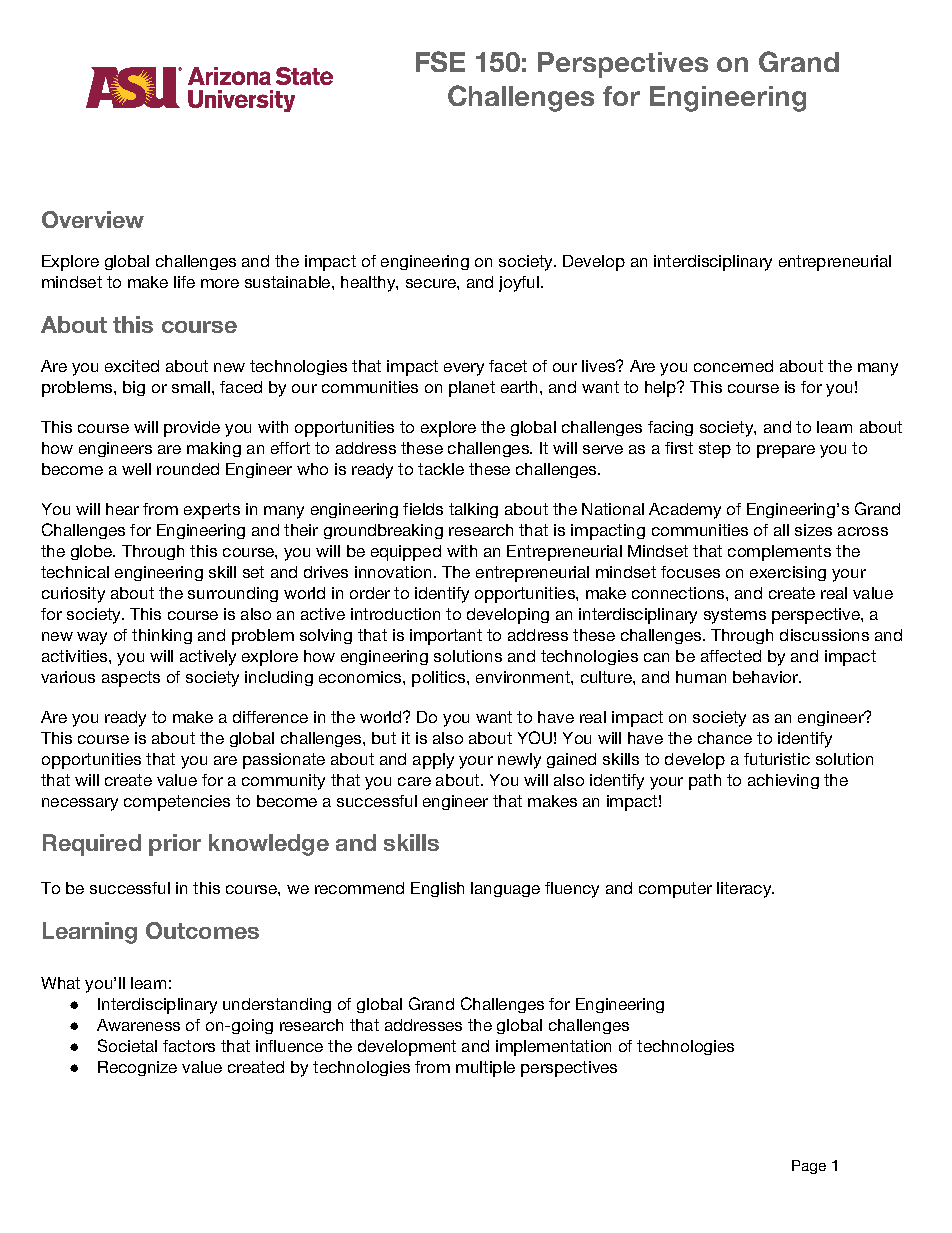  Describe the element at coordinates (485, 1069) in the page. I see `multiple` at that location.
